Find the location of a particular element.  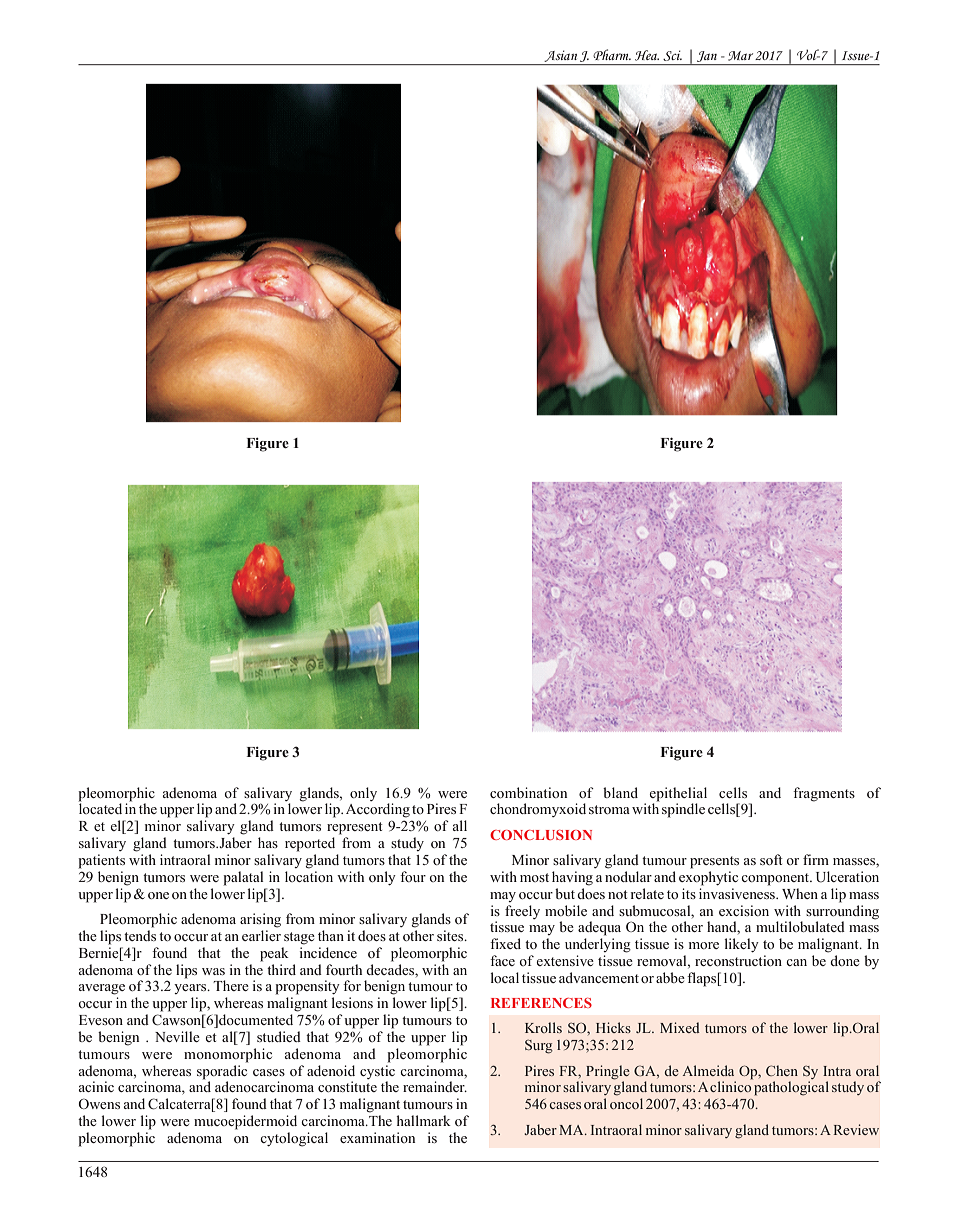

Jan is located at coordinates (707, 56).
